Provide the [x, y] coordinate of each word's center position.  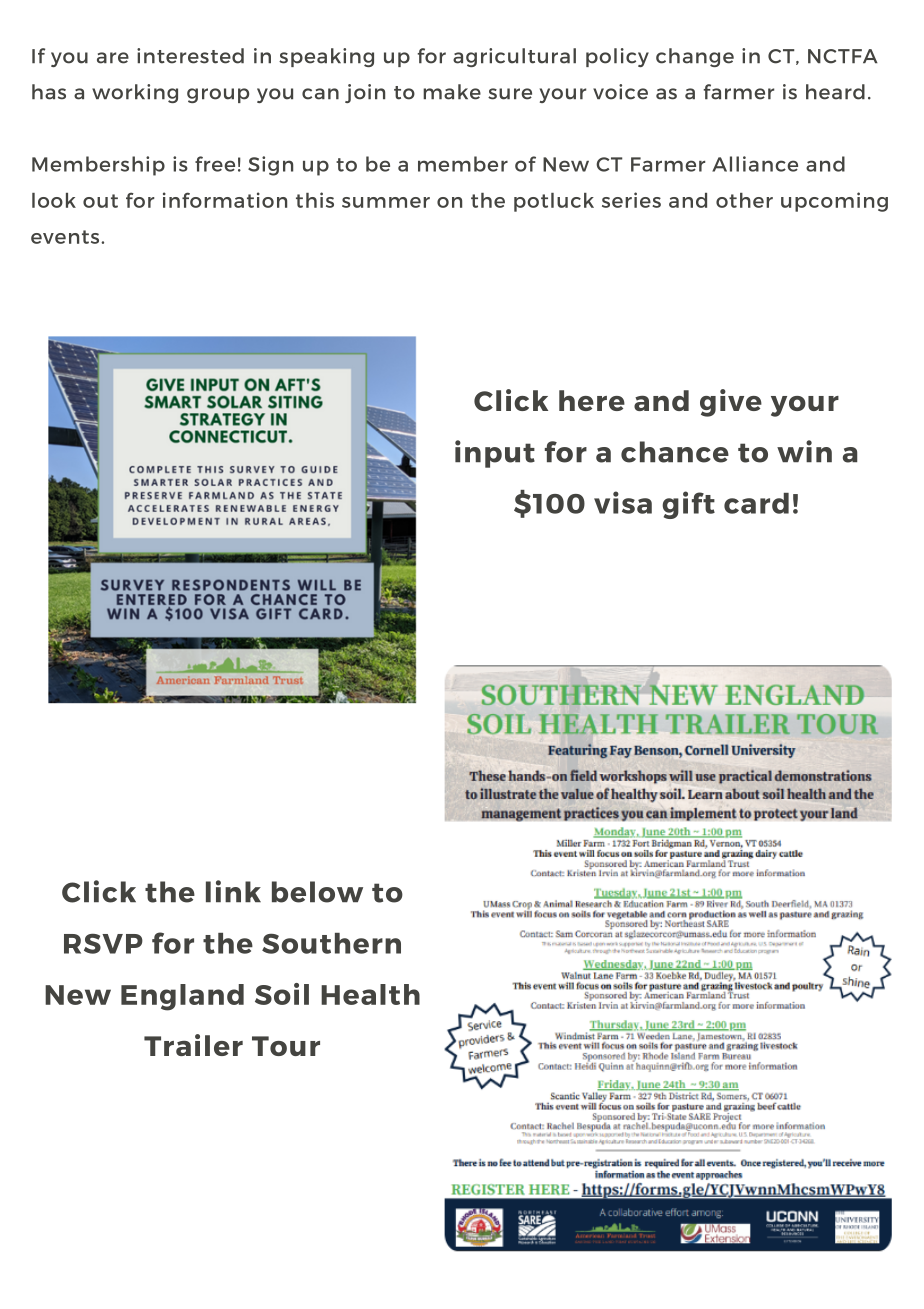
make [452, 92]
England [182, 997]
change [695, 57]
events [66, 237]
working [135, 93]
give [731, 403]
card [756, 503]
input [495, 454]
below [317, 892]
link [233, 891]
